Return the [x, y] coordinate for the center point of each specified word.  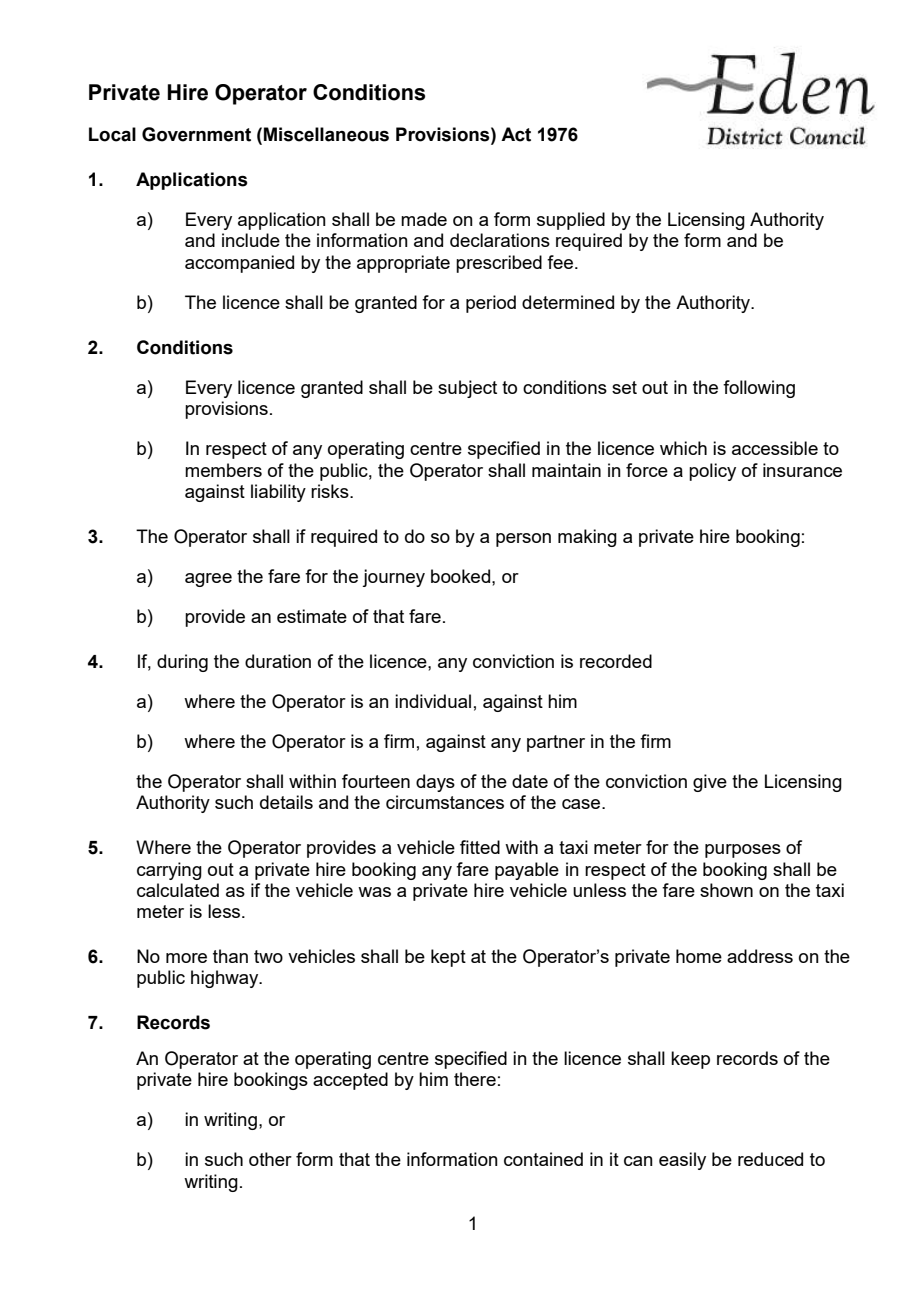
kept [448, 958]
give [710, 783]
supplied [571, 221]
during [182, 663]
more [186, 958]
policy [712, 472]
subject [467, 389]
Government [196, 134]
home [699, 956]
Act [516, 134]
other [270, 1159]
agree [208, 580]
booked [462, 576]
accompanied [239, 264]
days [435, 783]
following [759, 389]
